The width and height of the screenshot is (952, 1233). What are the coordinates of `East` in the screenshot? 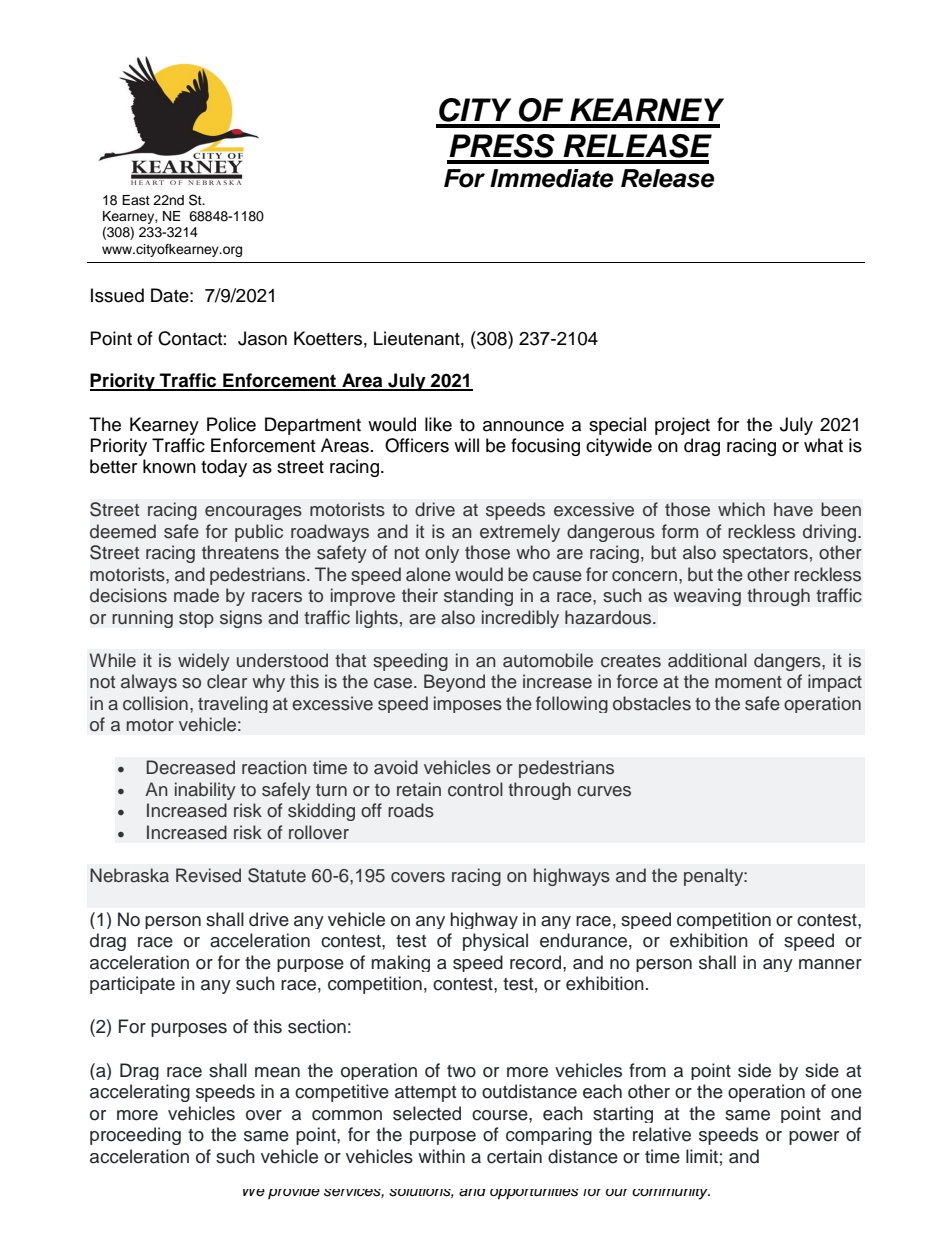 It's located at (136, 200).
